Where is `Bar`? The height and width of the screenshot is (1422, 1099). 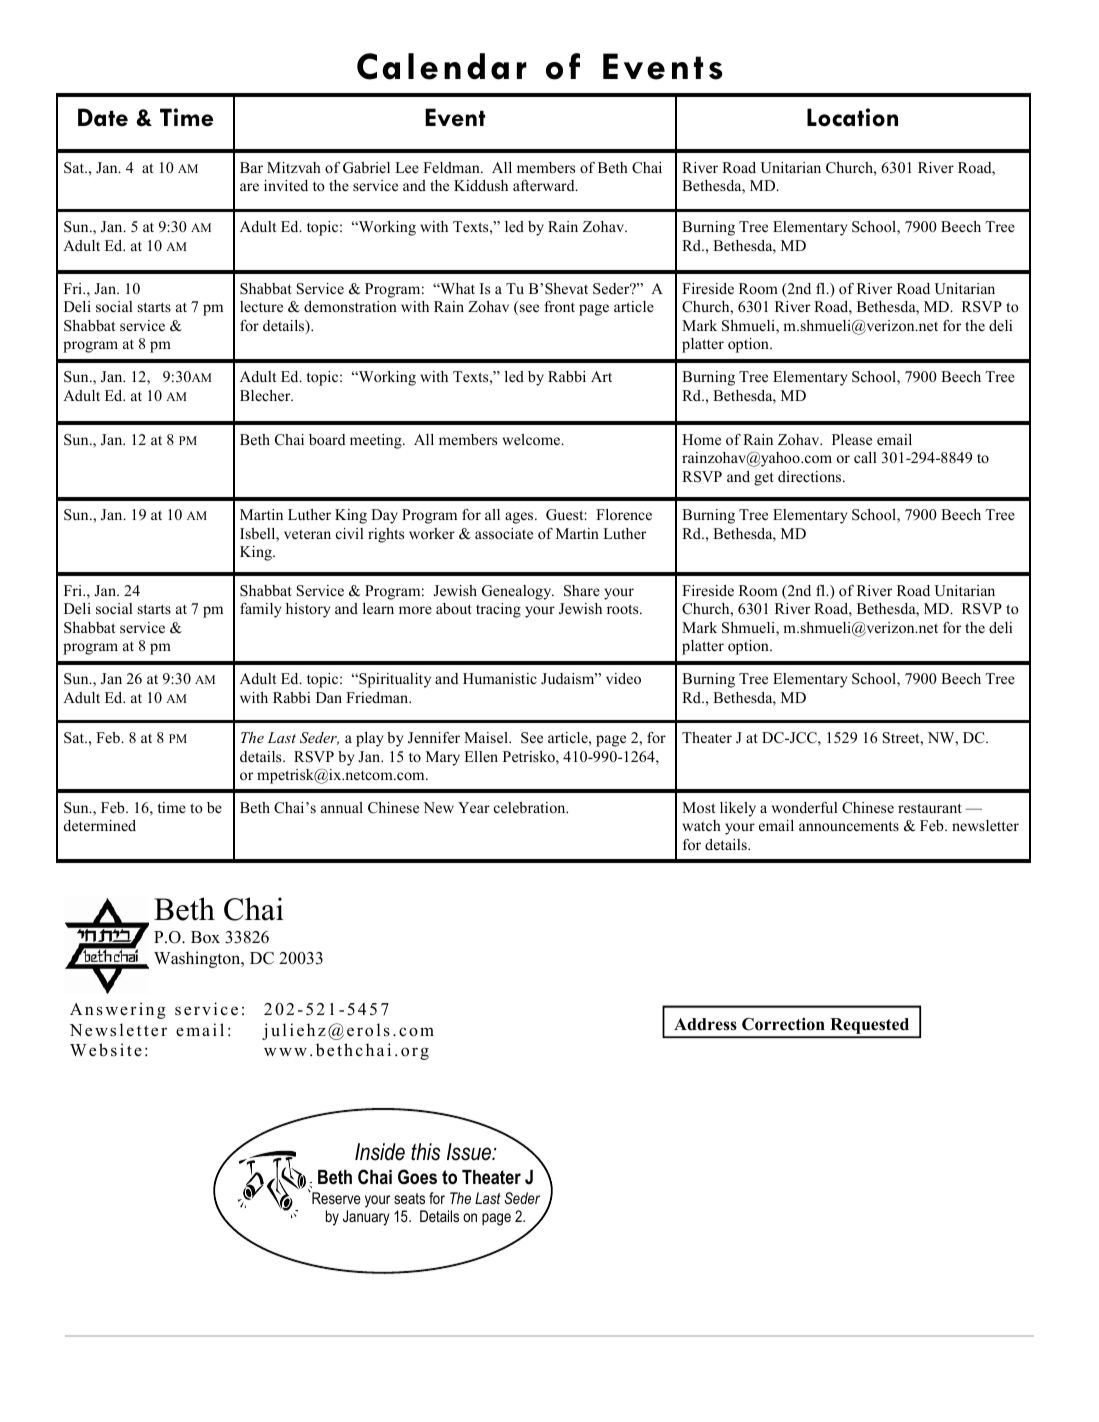
Bar is located at coordinates (251, 167).
